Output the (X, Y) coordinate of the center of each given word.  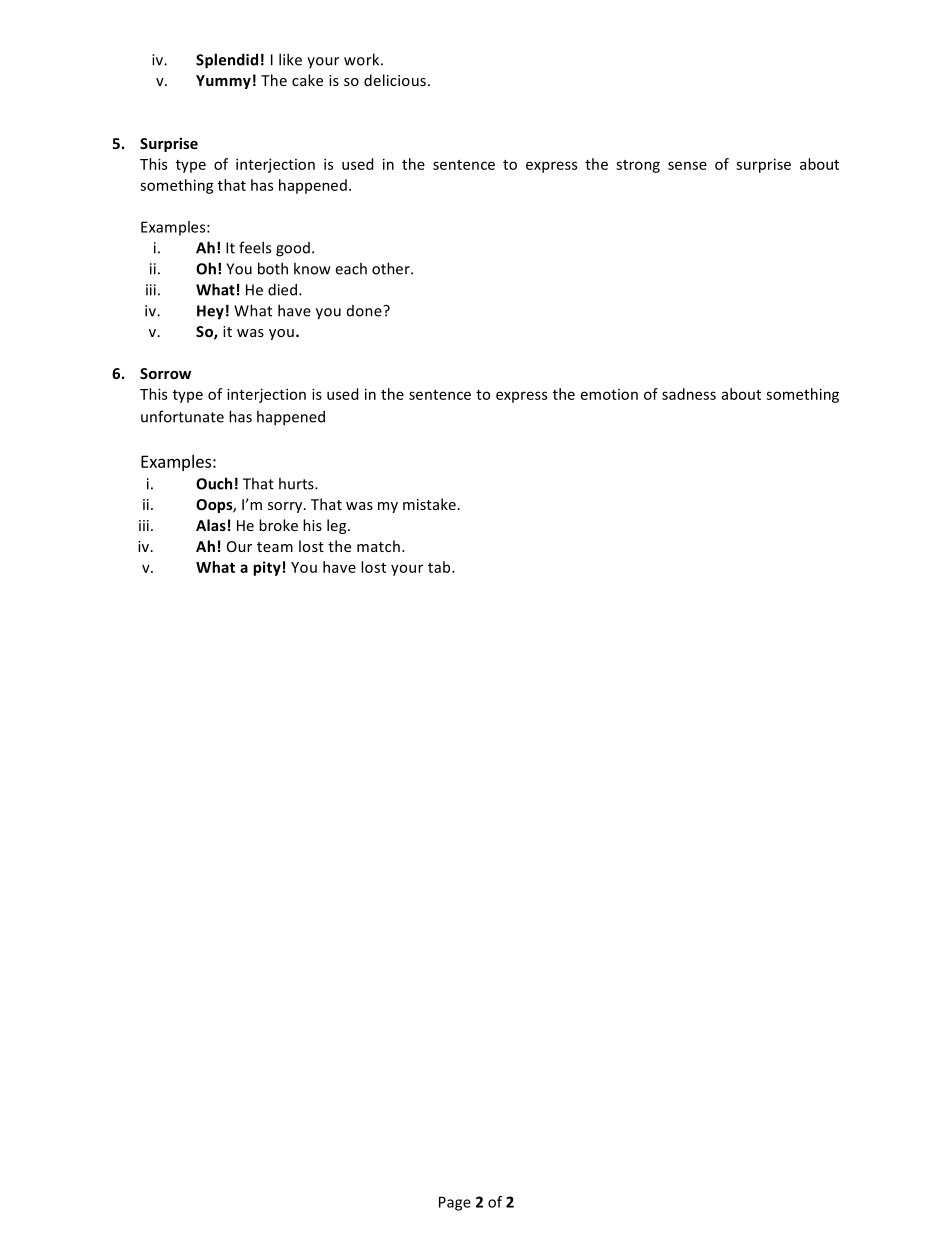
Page (455, 1203)
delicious (395, 80)
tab (440, 567)
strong (638, 166)
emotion (609, 394)
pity (267, 568)
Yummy (223, 82)
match (378, 546)
